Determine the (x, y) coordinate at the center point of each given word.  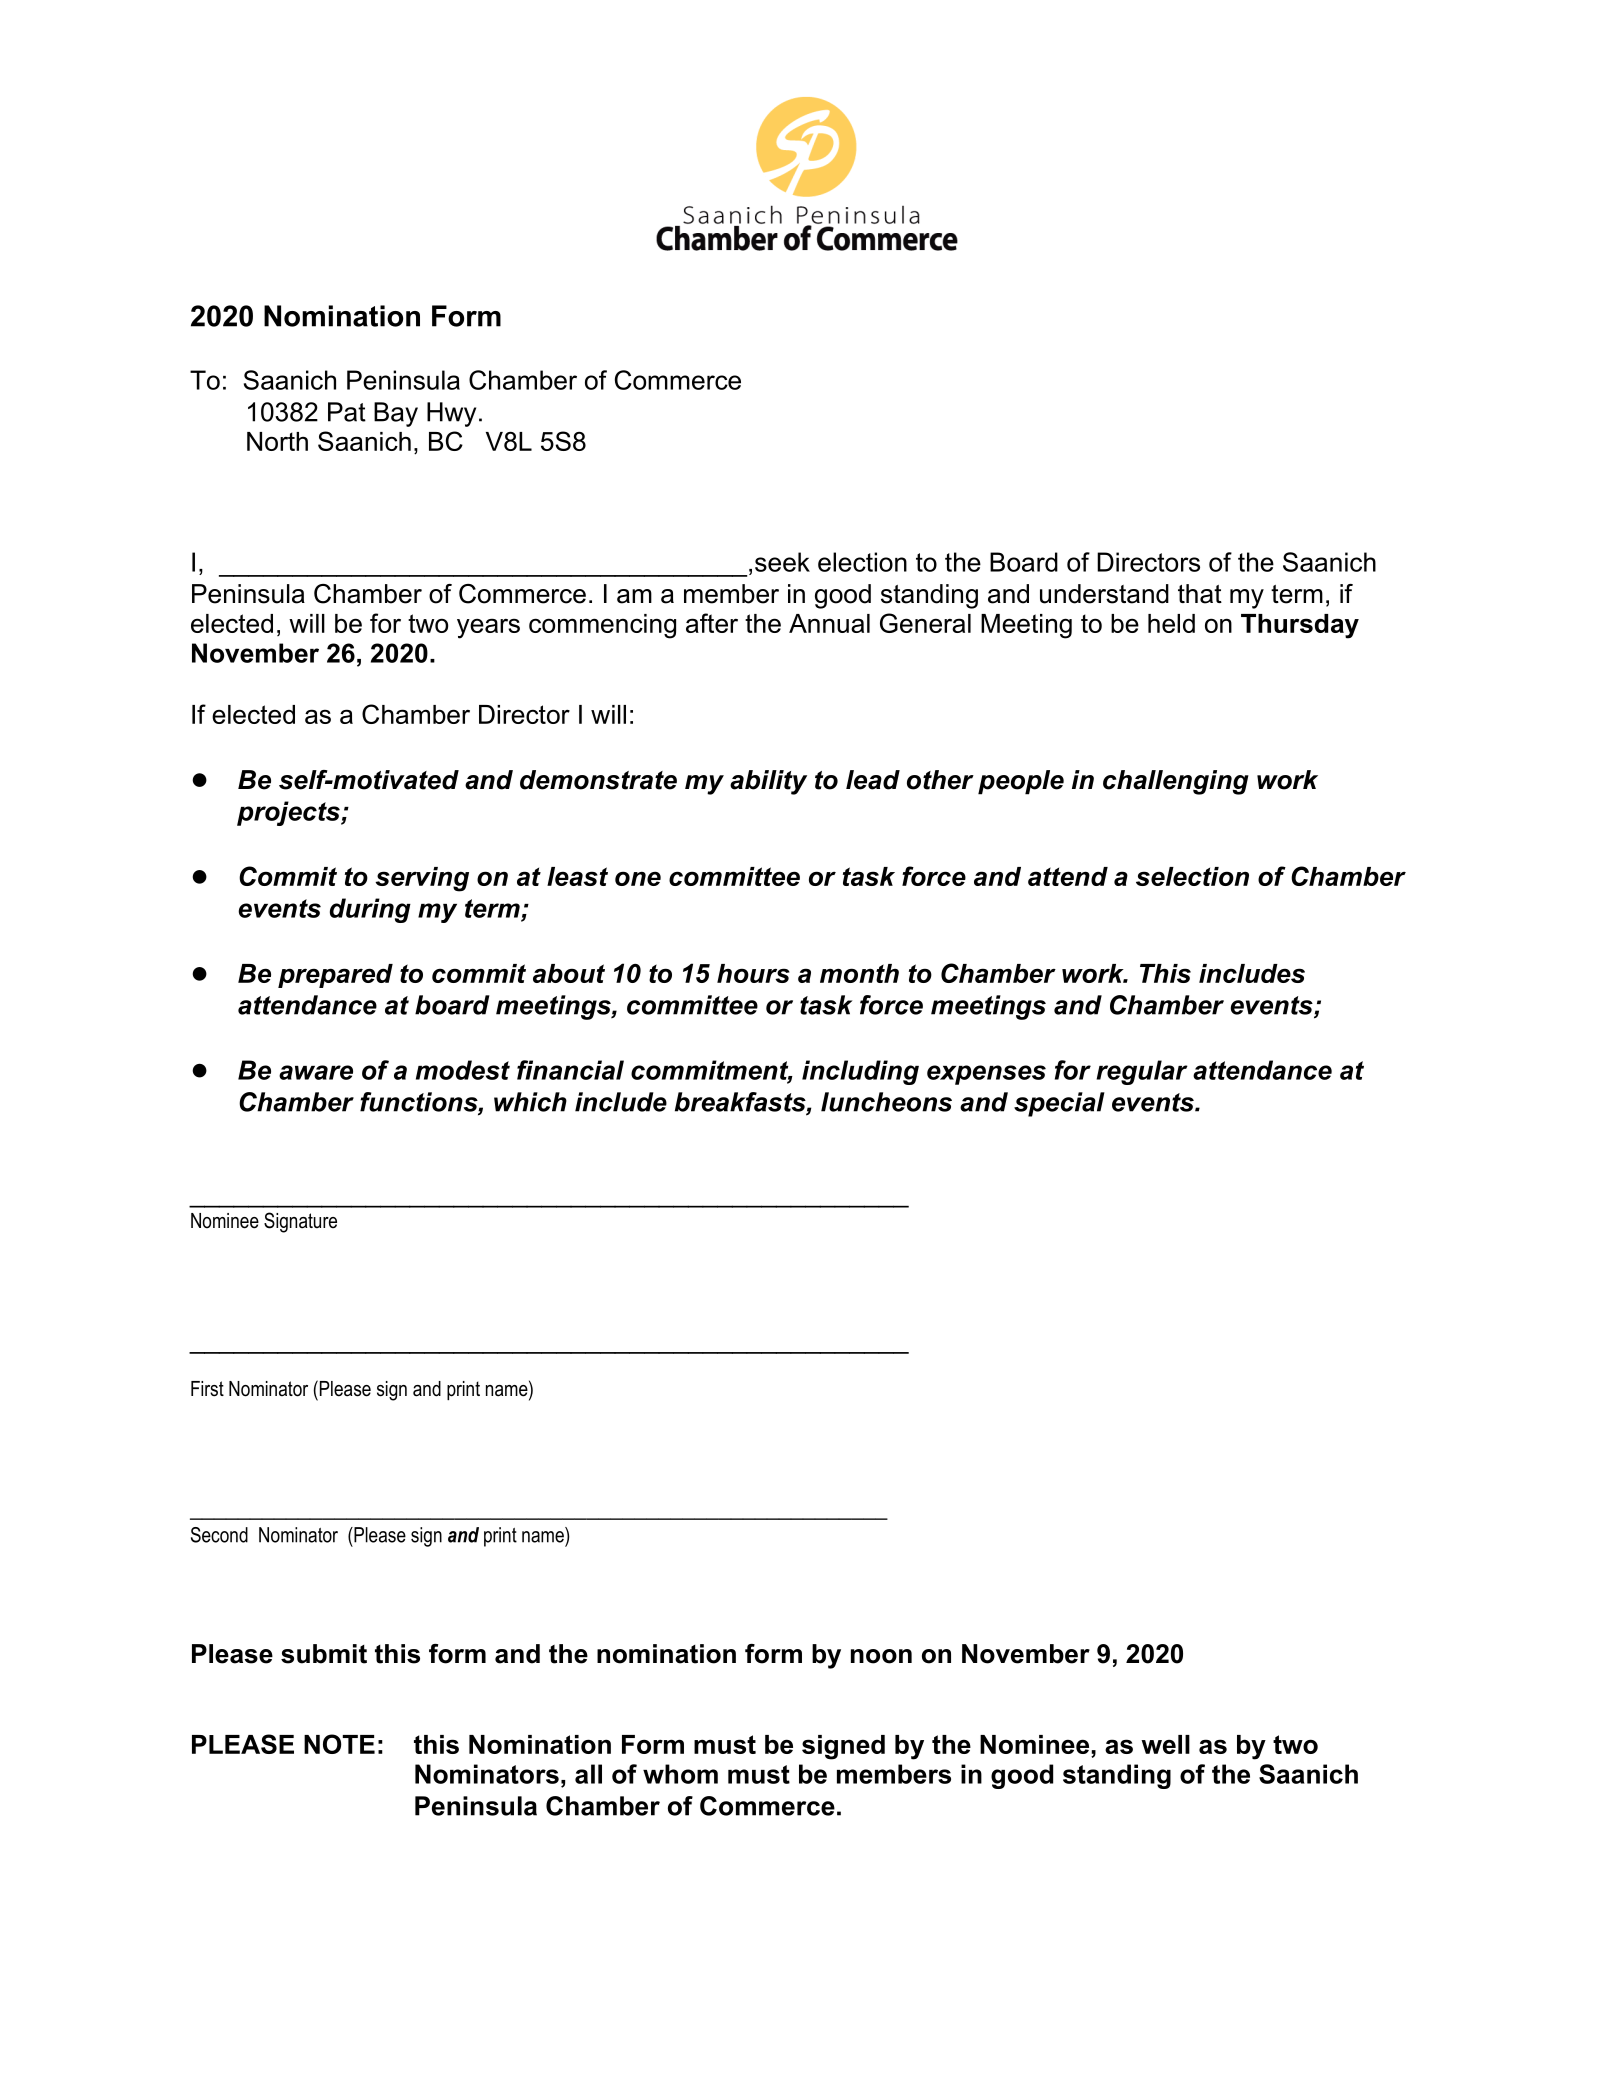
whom (680, 1774)
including (860, 1072)
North (277, 441)
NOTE (339, 1744)
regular (1142, 1072)
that (1200, 594)
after (712, 623)
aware (316, 1072)
